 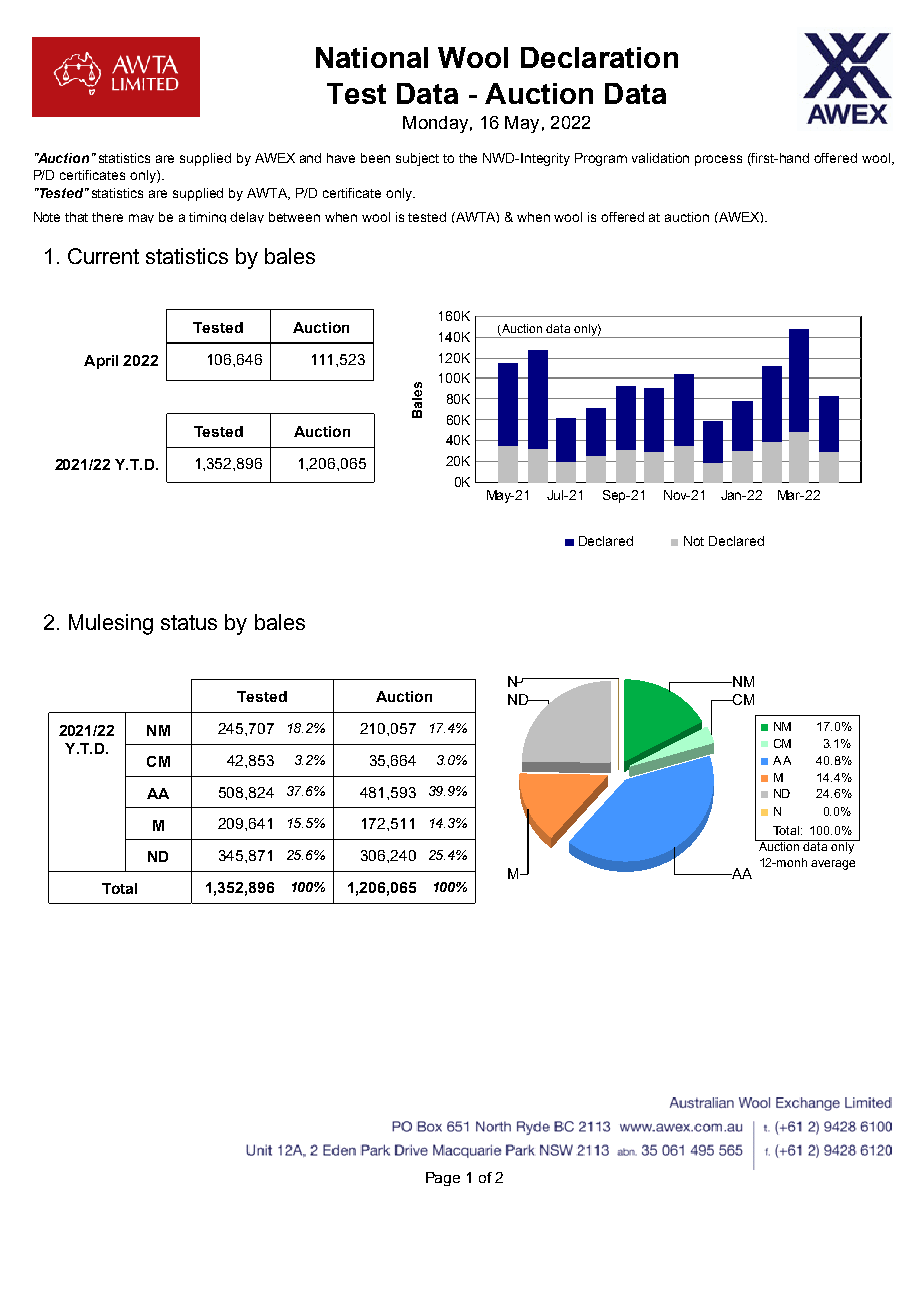 What do you see at coordinates (189, 622) in the screenshot?
I see `status` at bounding box center [189, 622].
